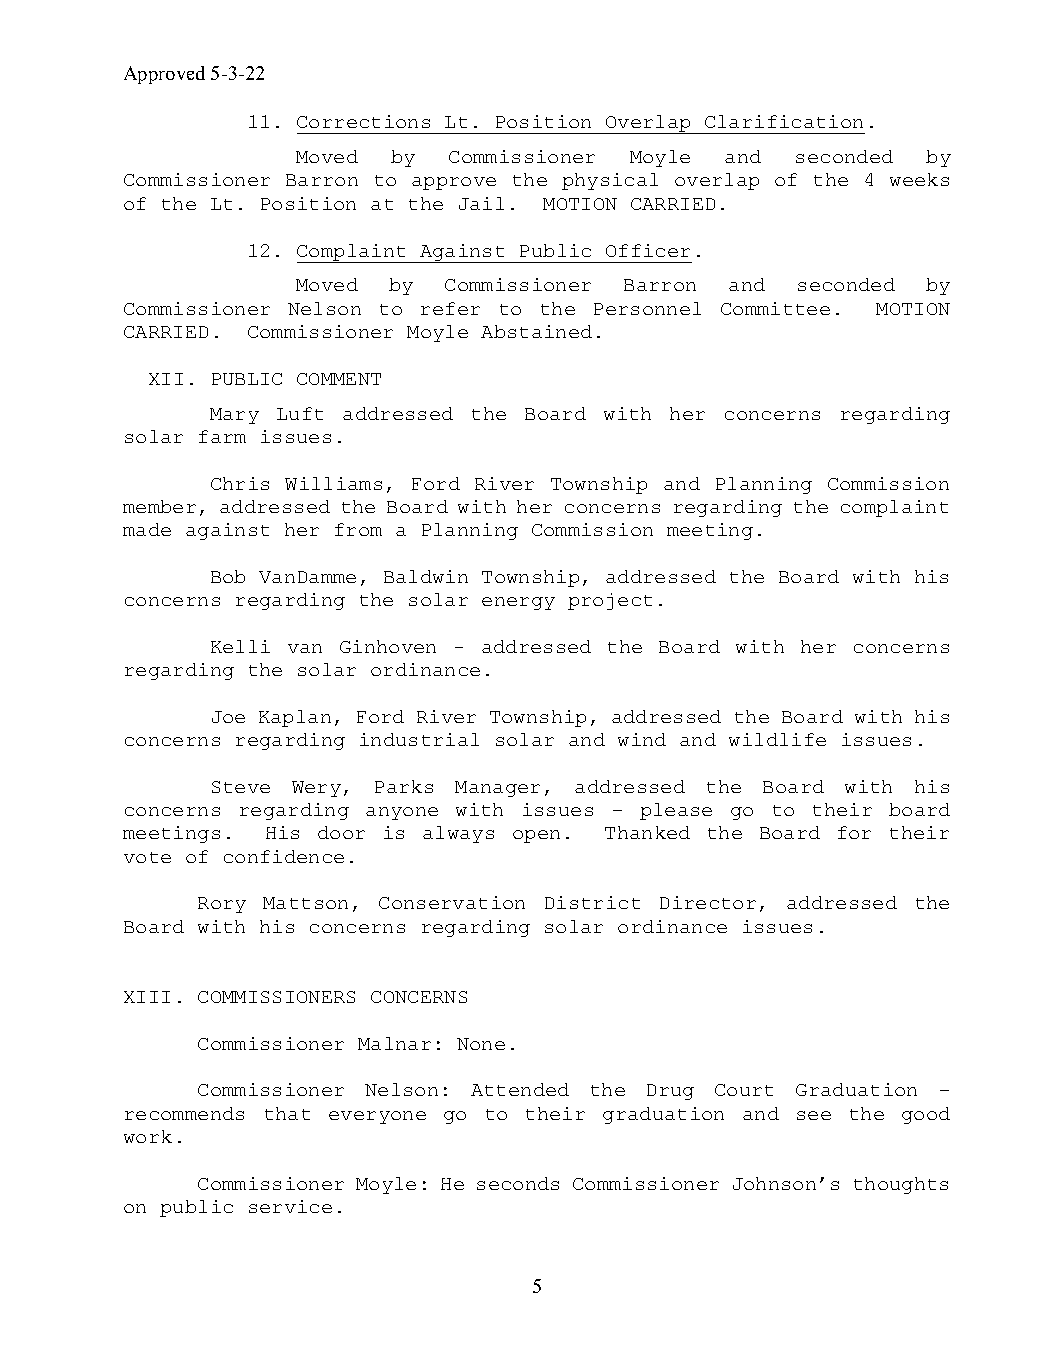 Image resolution: width=1050 pixels, height=1359 pixels. What do you see at coordinates (290, 1206) in the screenshot?
I see `service` at bounding box center [290, 1206].
